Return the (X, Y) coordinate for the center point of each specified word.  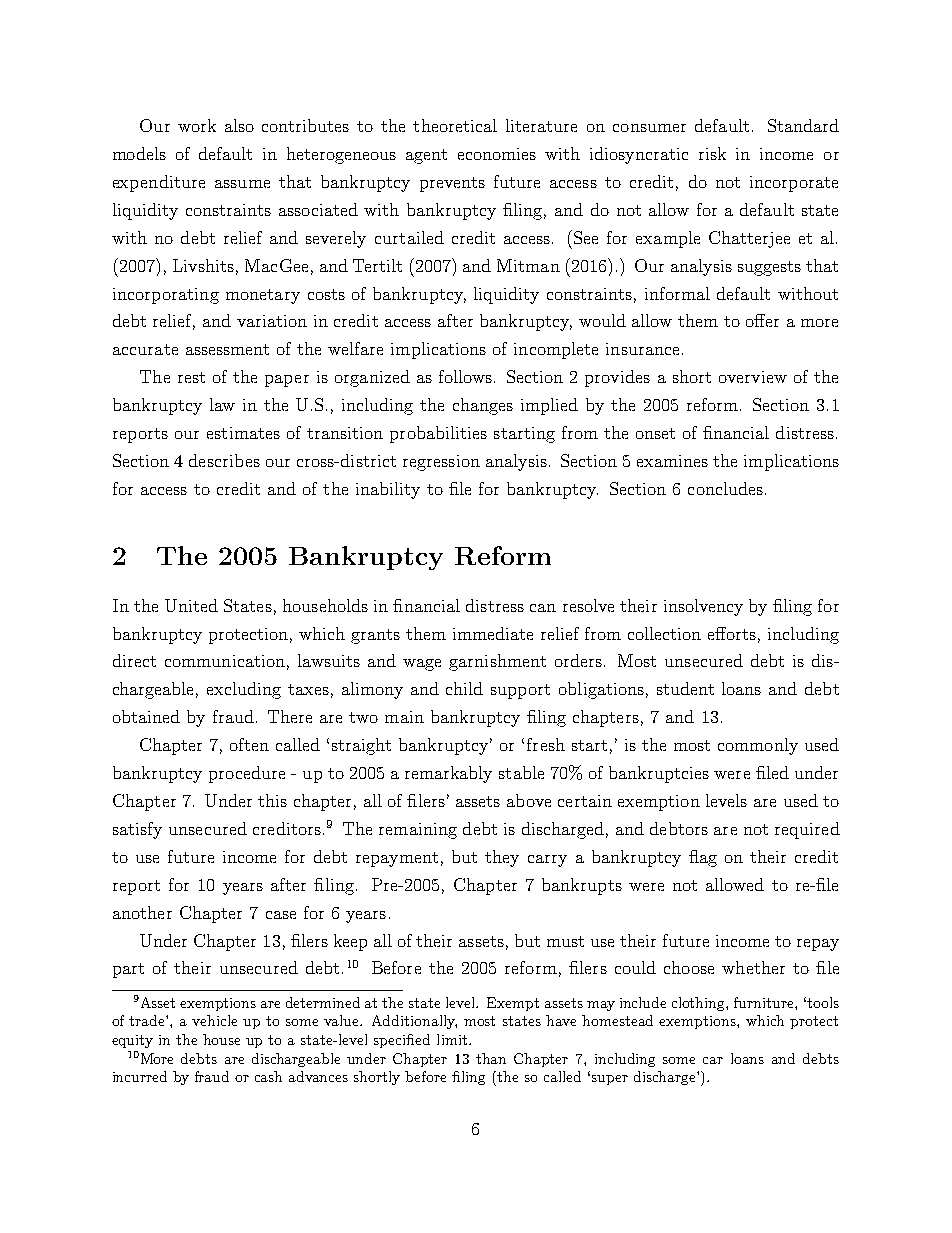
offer (762, 320)
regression (441, 463)
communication (225, 661)
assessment (227, 349)
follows (465, 376)
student (685, 688)
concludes (725, 488)
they (502, 858)
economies (497, 154)
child (464, 688)
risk (712, 153)
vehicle (214, 1020)
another (142, 912)
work (197, 125)
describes (224, 460)
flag (703, 858)
